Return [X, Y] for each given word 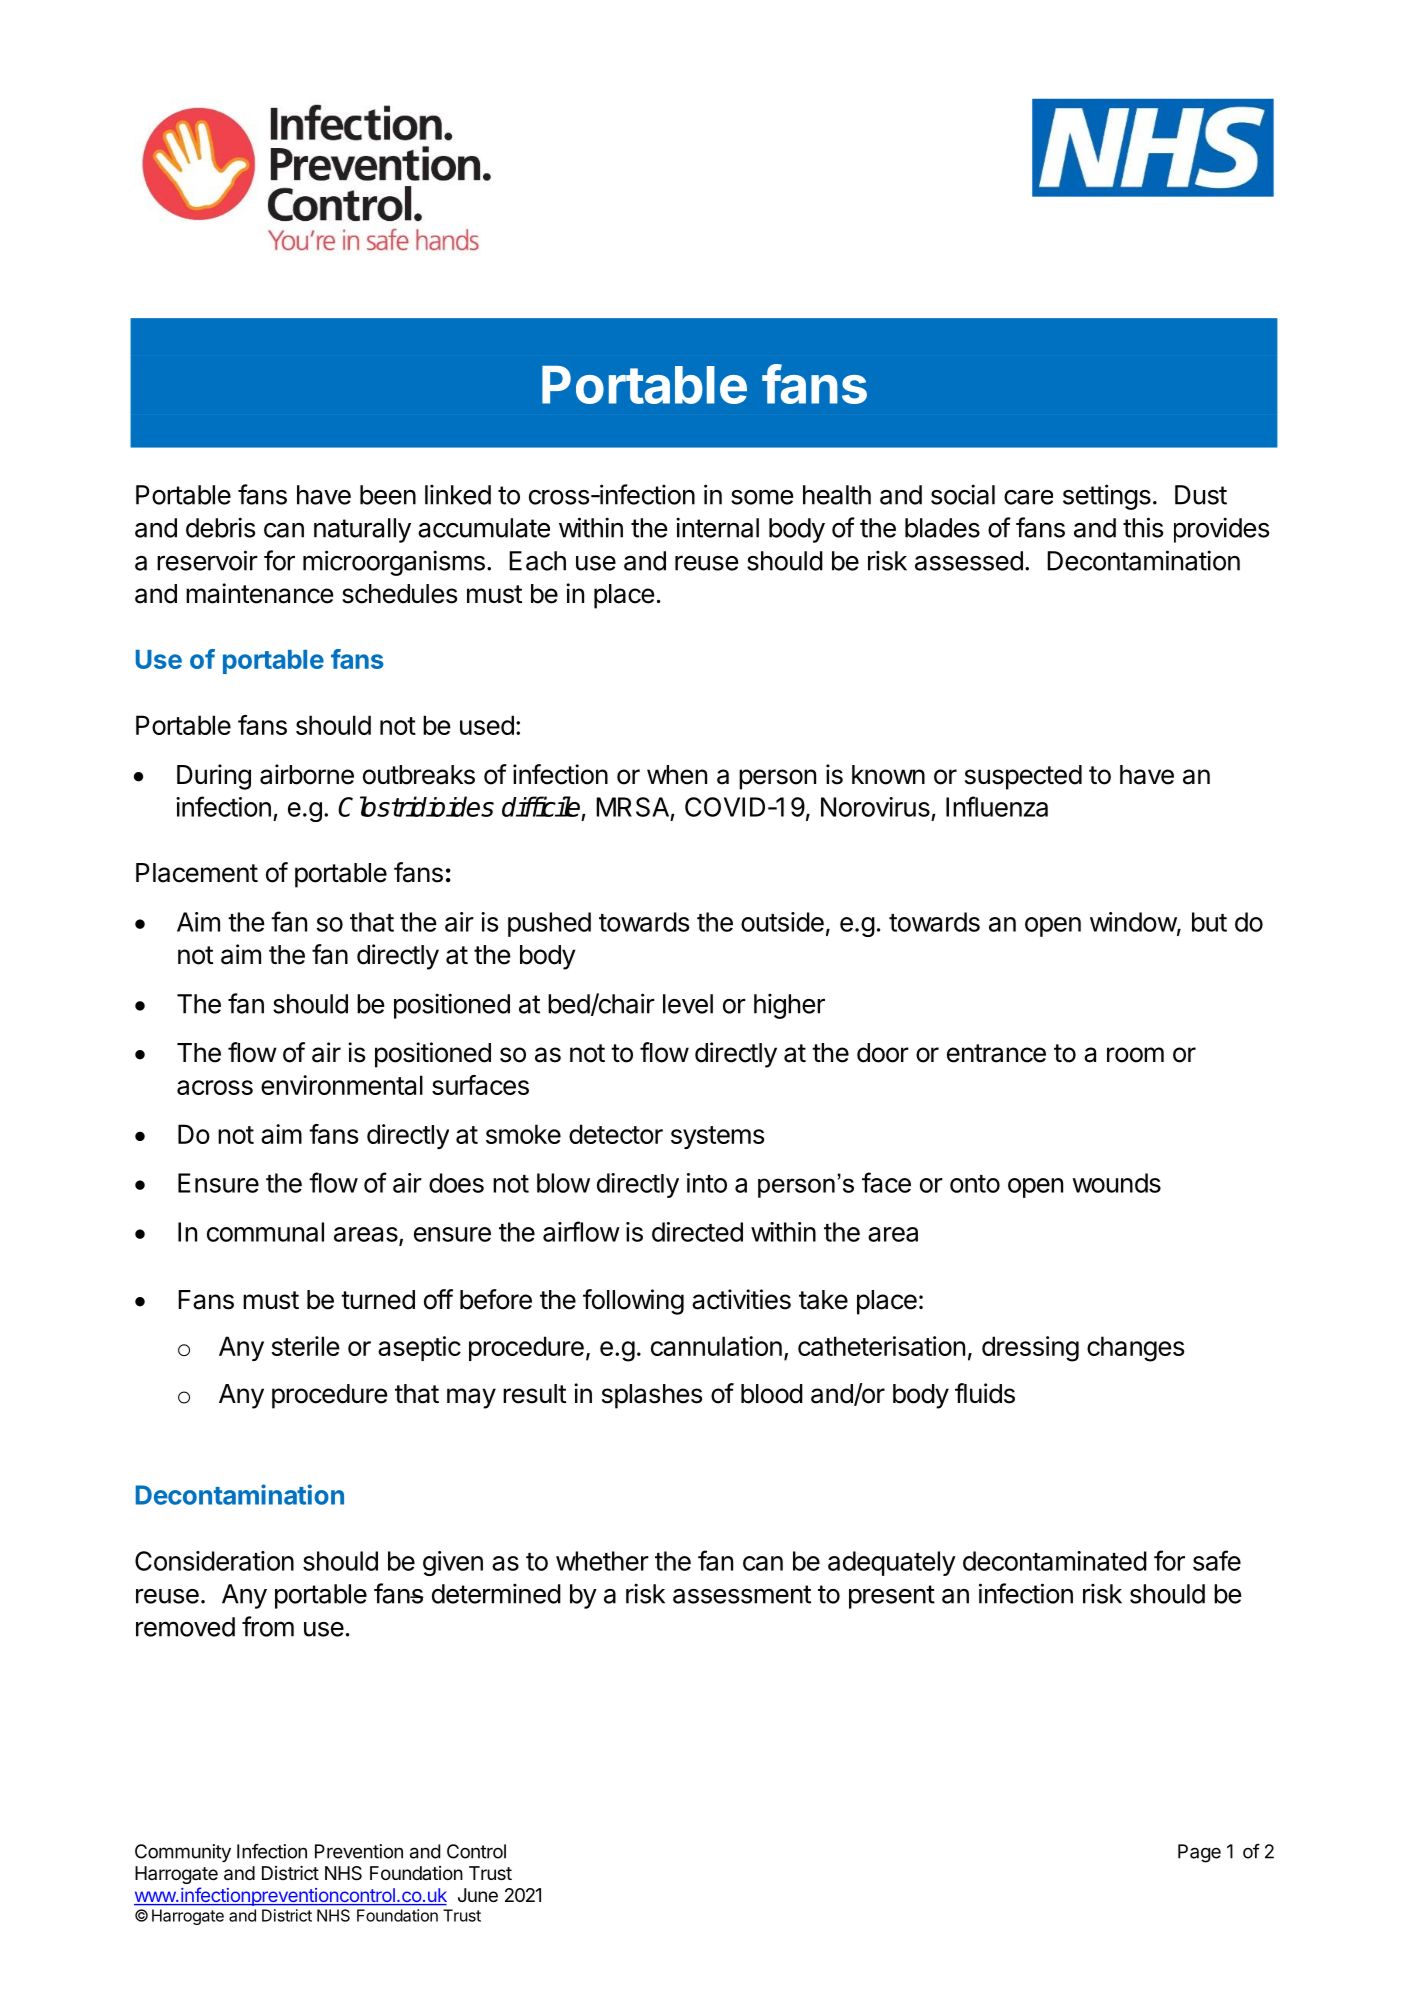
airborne [307, 774]
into [707, 1183]
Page [1199, 1853]
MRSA [632, 807]
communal [265, 1232]
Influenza [997, 806]
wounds [1117, 1183]
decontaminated [1055, 1561]
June [478, 1895]
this [1143, 527]
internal [717, 527]
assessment [742, 1594]
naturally [362, 530]
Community [183, 1853]
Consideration [214, 1561]
